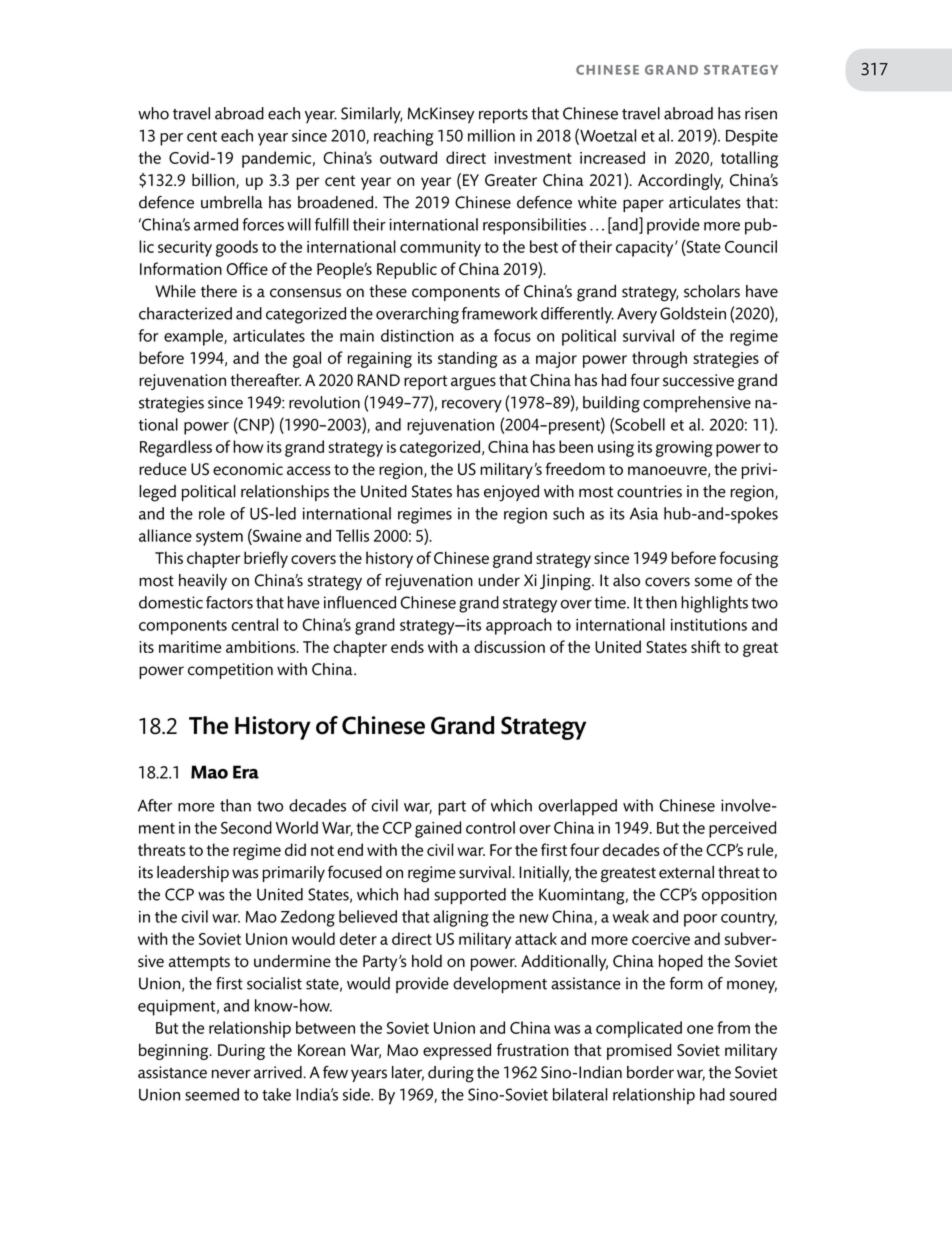  Describe the element at coordinates (214, 181) in the screenshot. I see `billion` at that location.
